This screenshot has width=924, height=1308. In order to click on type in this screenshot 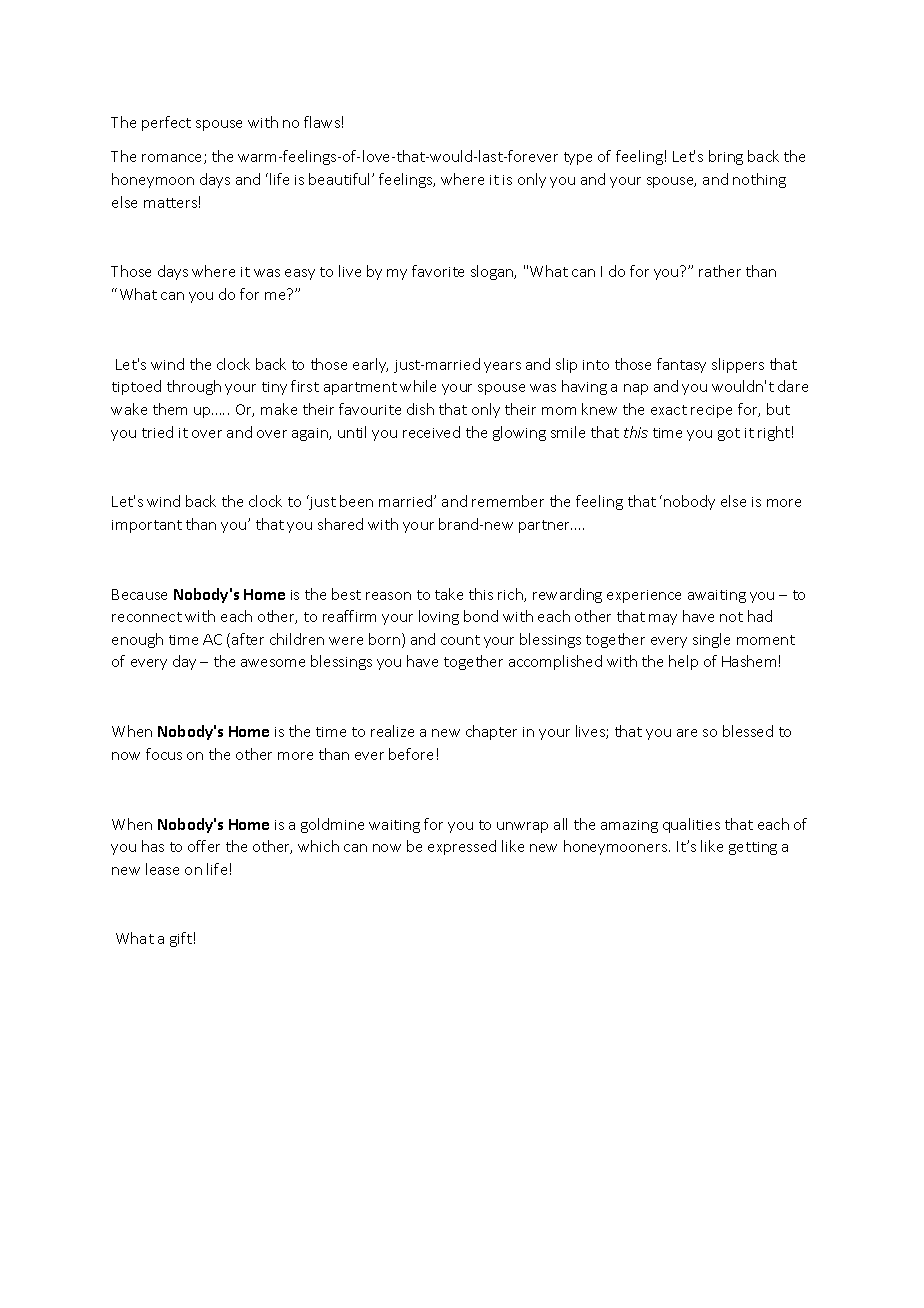, I will do `click(578, 158)`.
